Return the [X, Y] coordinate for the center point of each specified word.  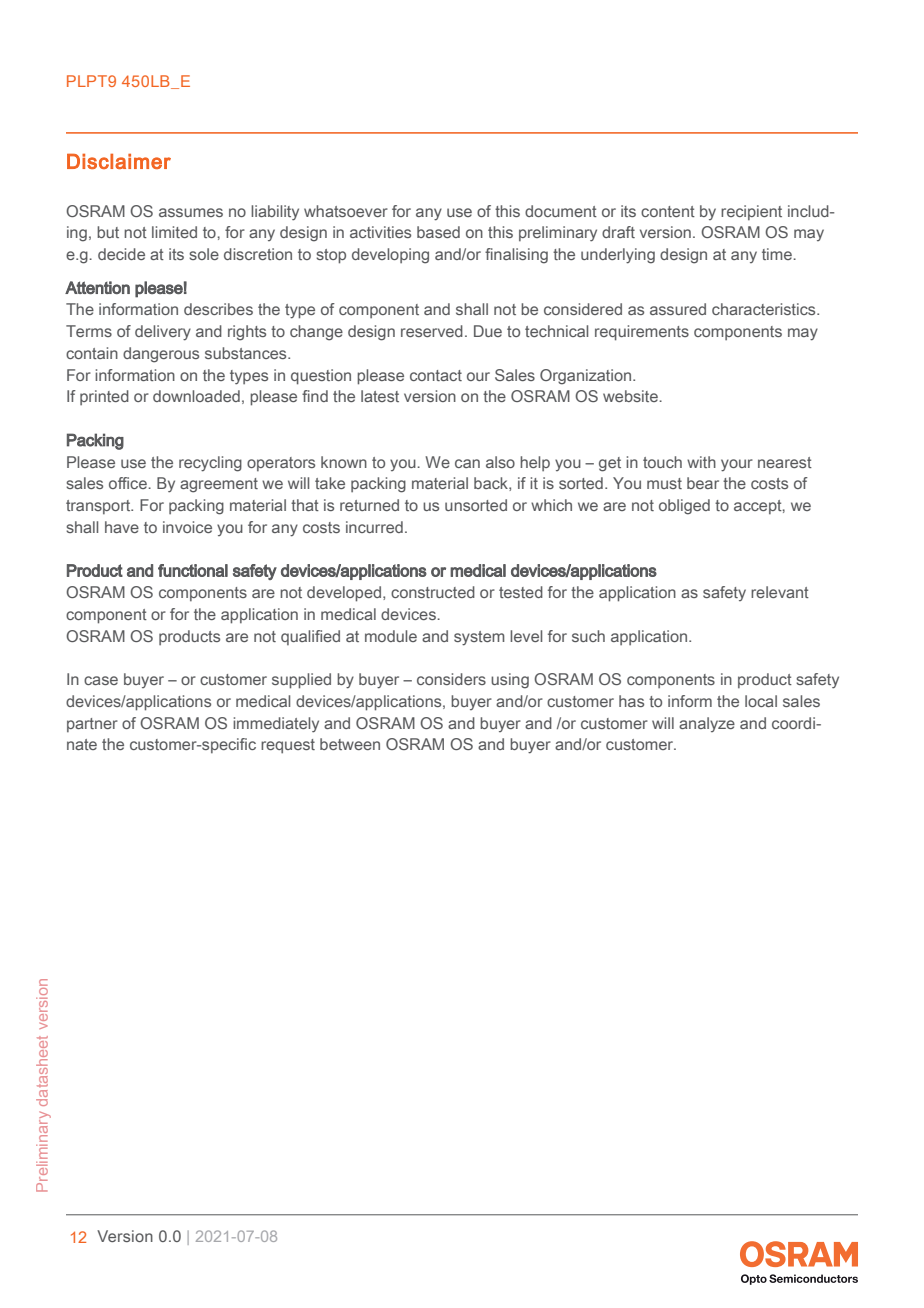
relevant [780, 592]
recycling [210, 464]
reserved [432, 331]
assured [678, 309]
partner [92, 725]
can [467, 463]
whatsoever [346, 211]
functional [193, 570]
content [668, 211]
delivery [163, 333]
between [350, 744]
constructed [433, 592]
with [701, 462]
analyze [707, 724]
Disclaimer [119, 161]
